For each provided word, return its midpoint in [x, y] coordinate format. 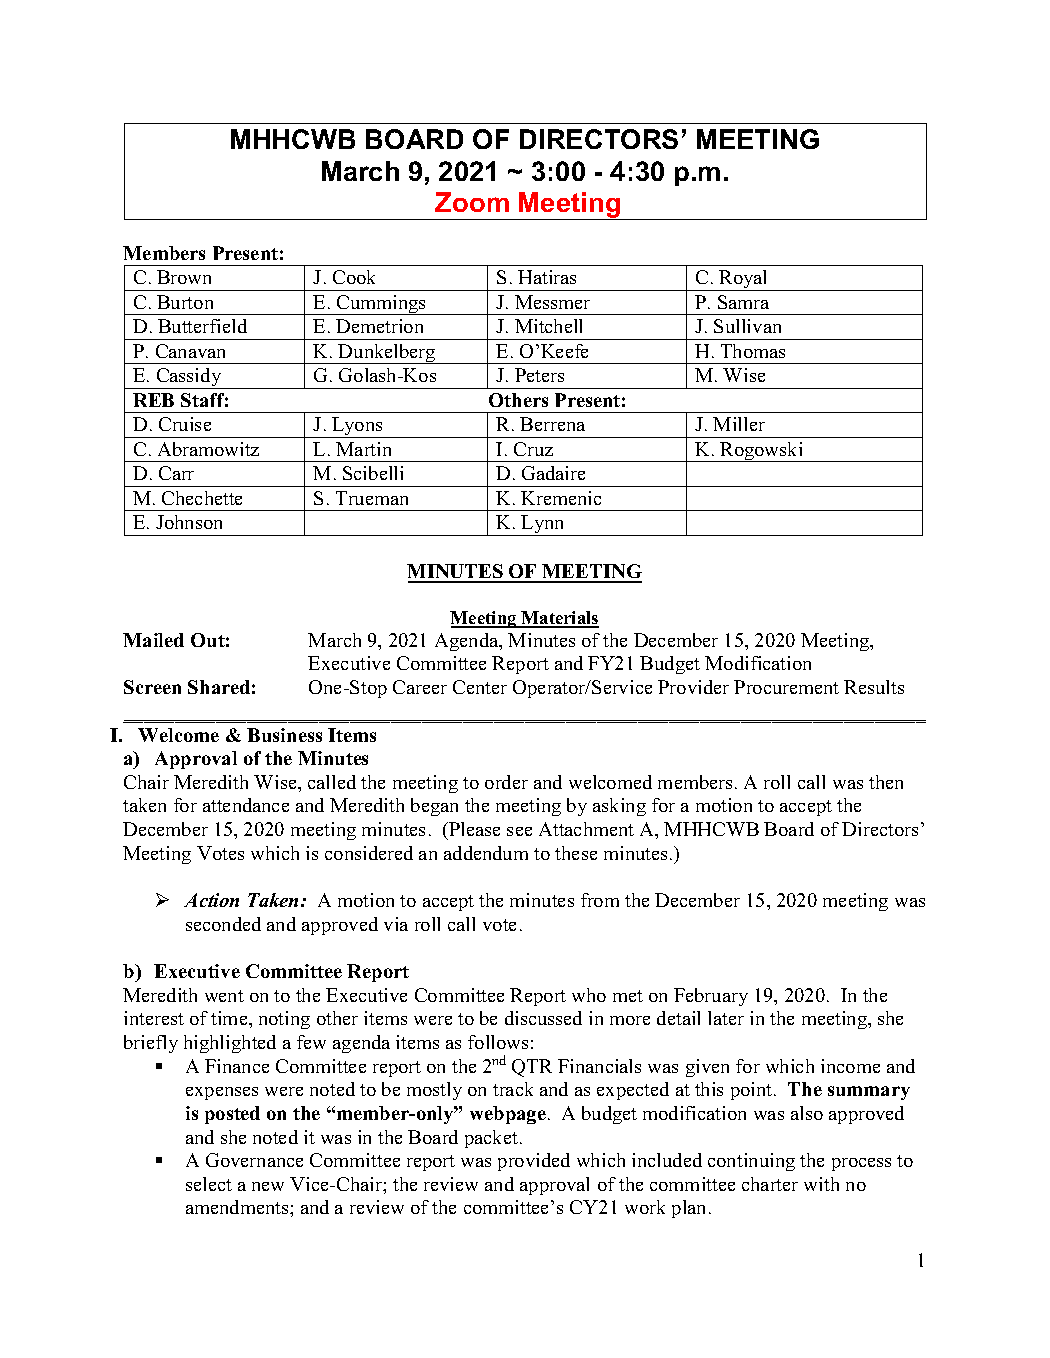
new [268, 1186]
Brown [184, 277]
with [821, 1184]
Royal [743, 280]
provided [534, 1162]
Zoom [472, 202]
